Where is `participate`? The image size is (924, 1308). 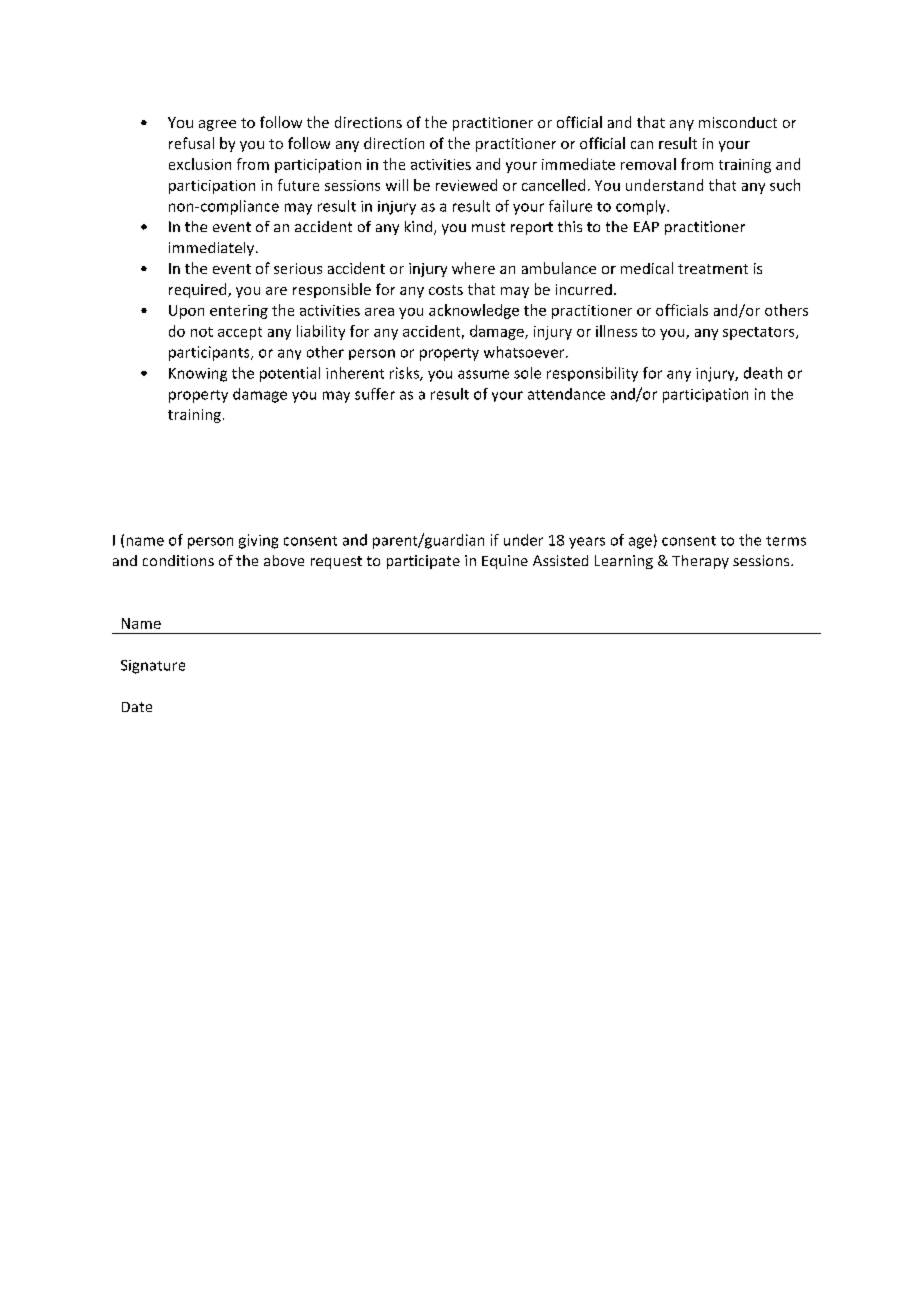
participate is located at coordinates (423, 562).
